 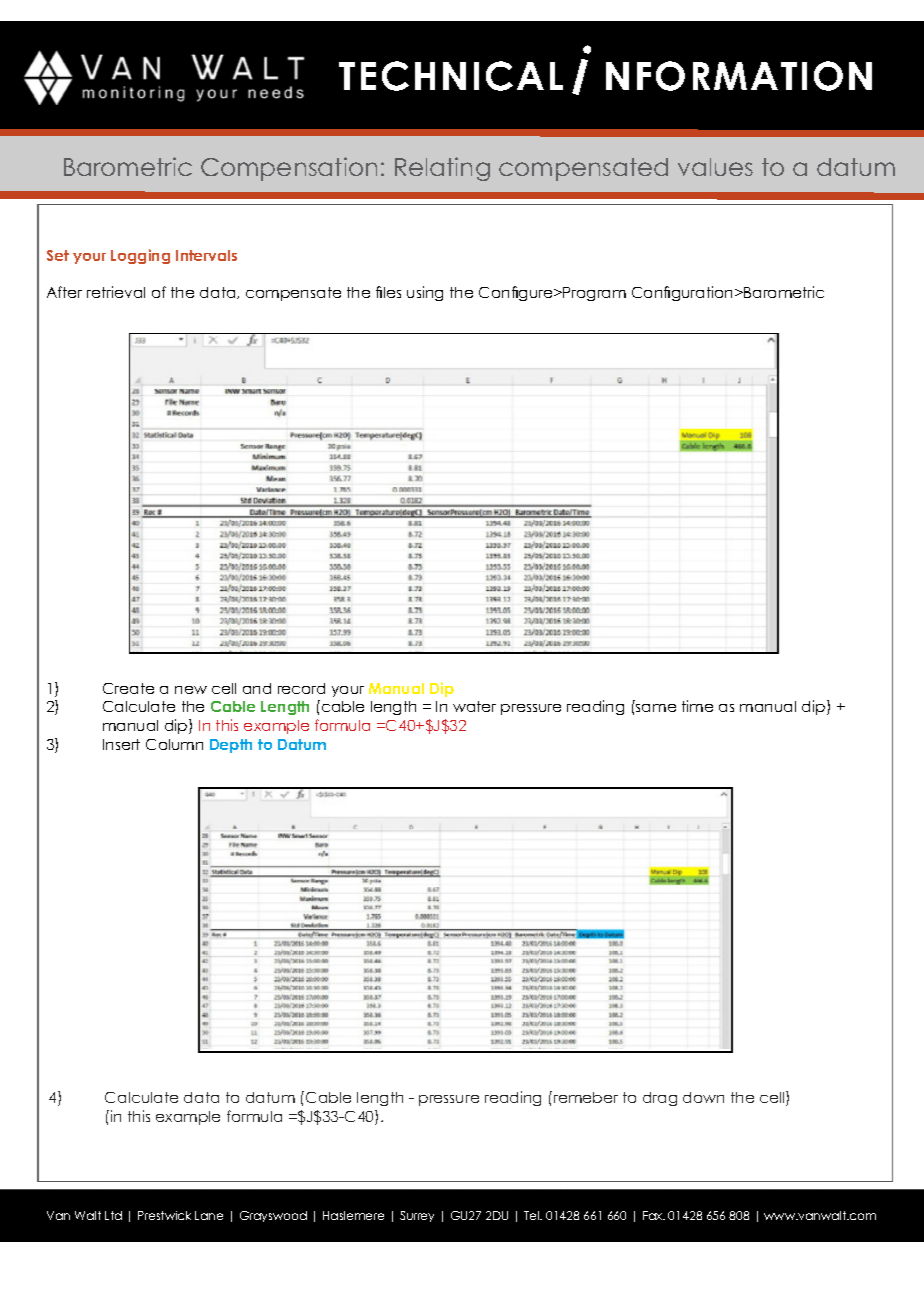 What do you see at coordinates (289, 169) in the image?
I see `Compensation` at bounding box center [289, 169].
